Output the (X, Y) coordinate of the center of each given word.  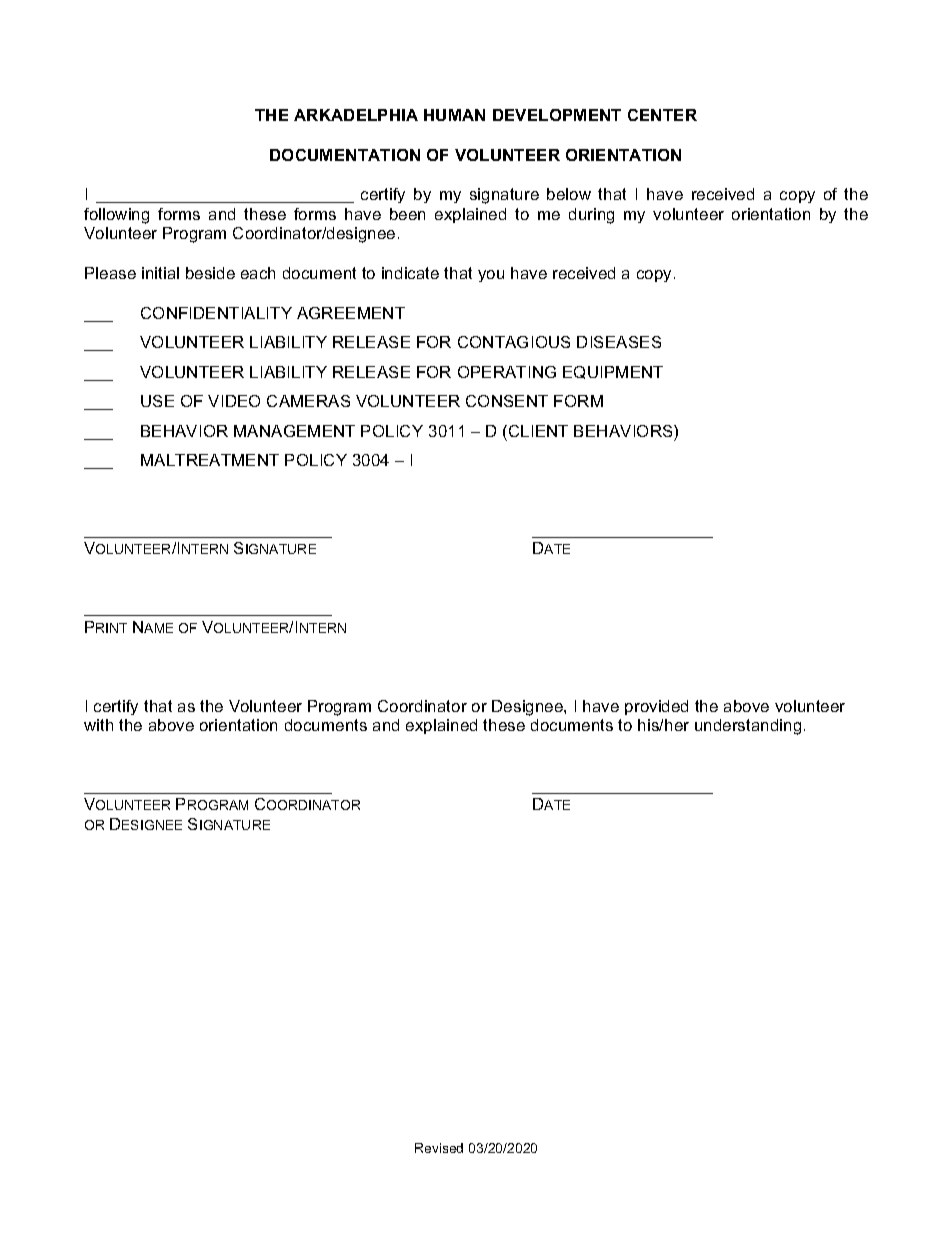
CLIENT (538, 431)
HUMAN (454, 115)
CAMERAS (308, 401)
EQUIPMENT (613, 372)
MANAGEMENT (294, 431)
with (98, 725)
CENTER (662, 115)
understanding (748, 727)
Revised (439, 1148)
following (116, 216)
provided (656, 707)
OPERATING (507, 372)
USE (157, 401)
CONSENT (507, 401)
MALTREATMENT (210, 460)
